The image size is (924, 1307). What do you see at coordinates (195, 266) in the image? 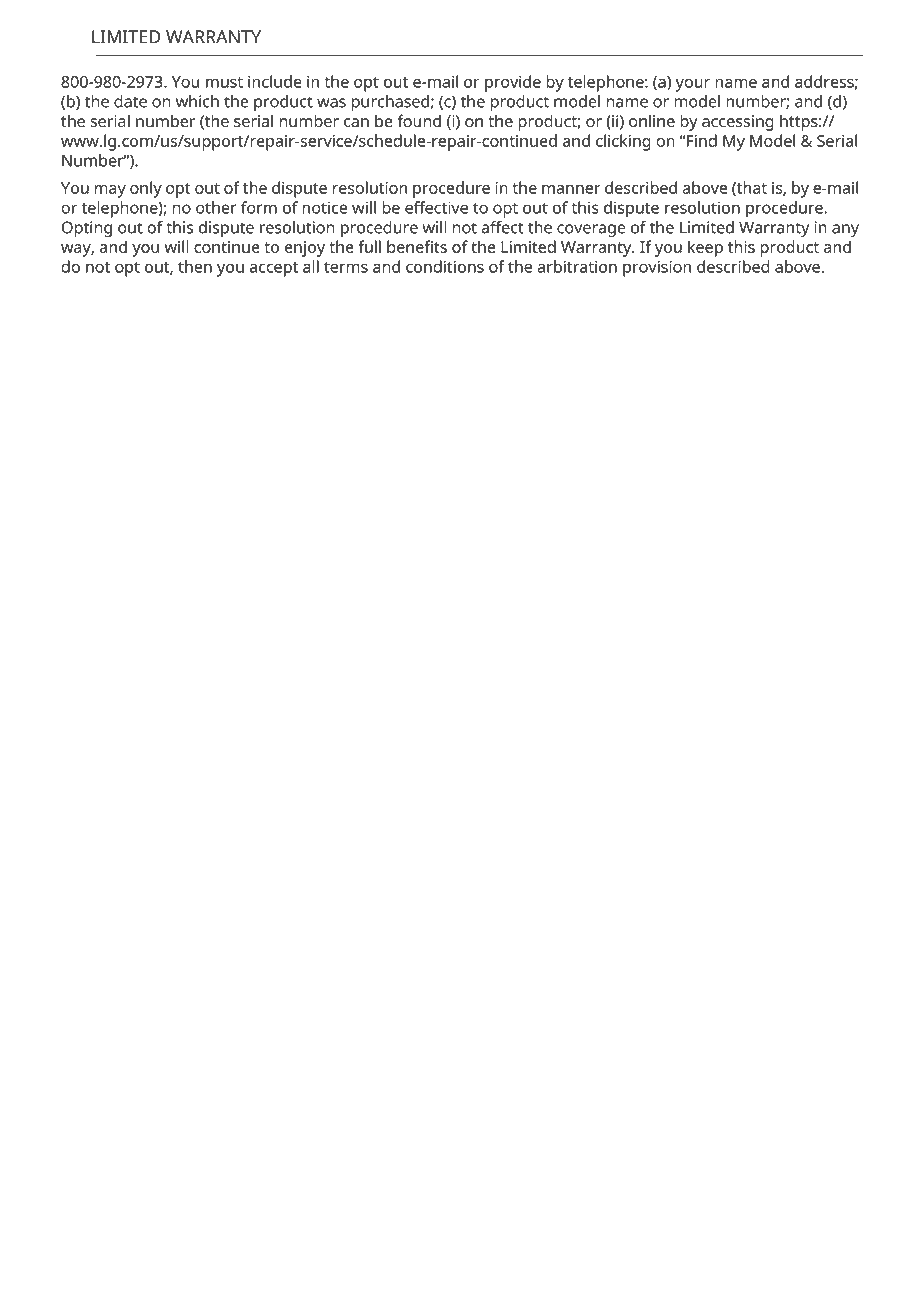
I see `then` at bounding box center [195, 266].
